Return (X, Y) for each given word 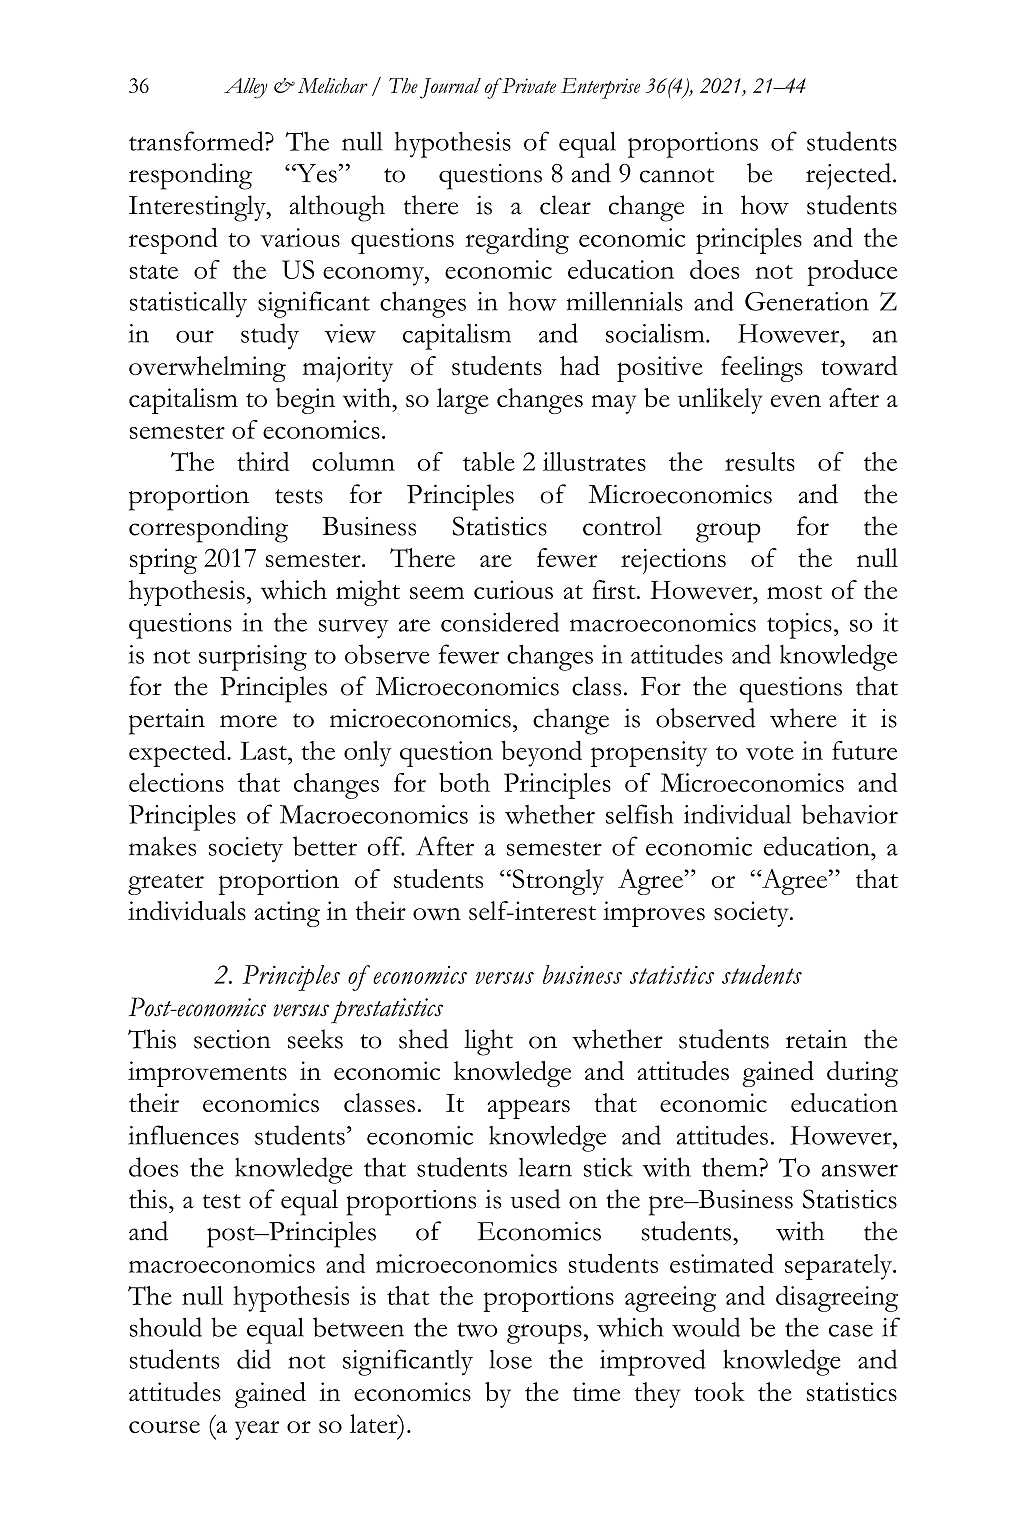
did (254, 1359)
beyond (541, 753)
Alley (246, 88)
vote (770, 753)
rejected (850, 176)
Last (264, 750)
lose (510, 1359)
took (719, 1391)
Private (528, 85)
